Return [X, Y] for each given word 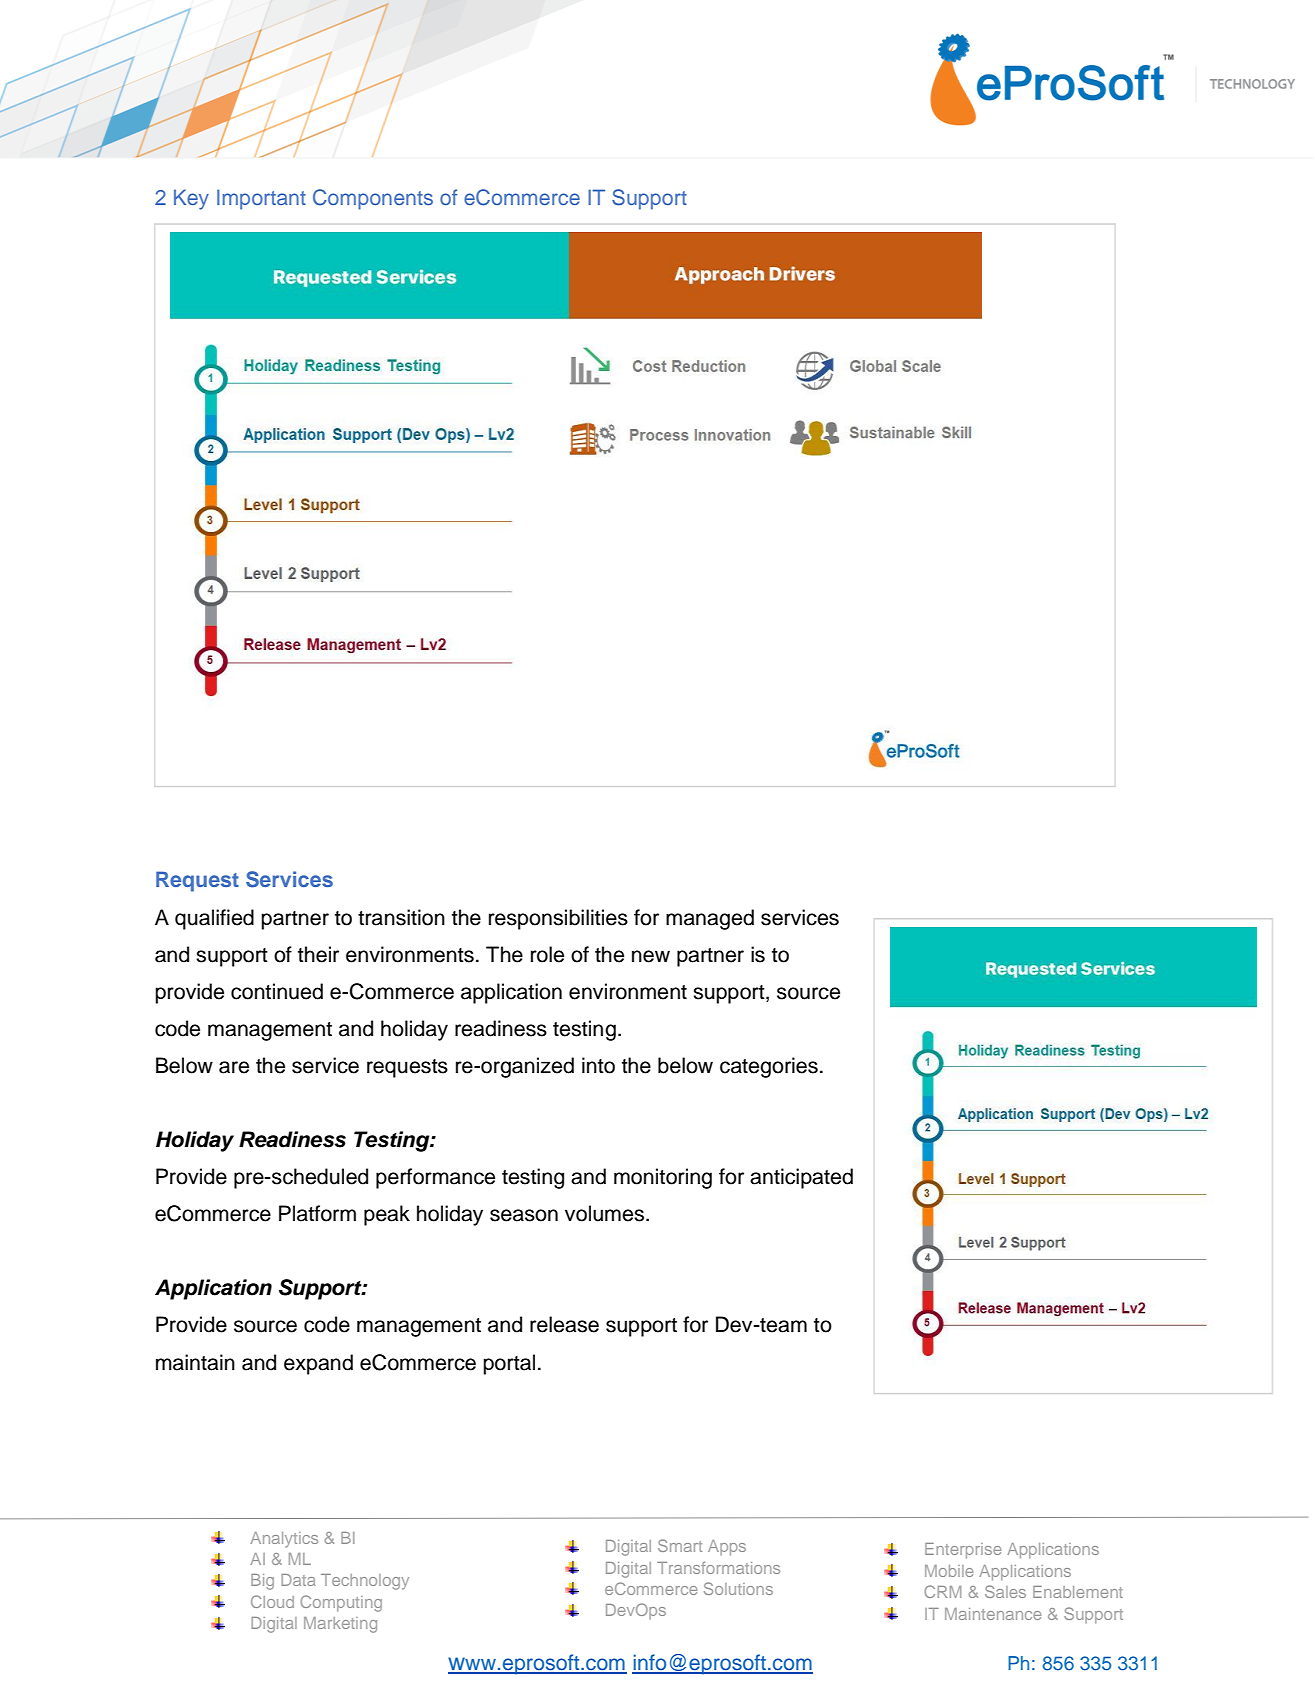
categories [769, 1067]
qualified [214, 919]
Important [261, 199]
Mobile [949, 1571]
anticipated [801, 1178]
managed [710, 919]
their [318, 954]
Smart [680, 1545]
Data [298, 1580]
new [651, 956]
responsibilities [558, 919]
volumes [606, 1213]
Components [373, 199]
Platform [317, 1213]
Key [191, 199]
